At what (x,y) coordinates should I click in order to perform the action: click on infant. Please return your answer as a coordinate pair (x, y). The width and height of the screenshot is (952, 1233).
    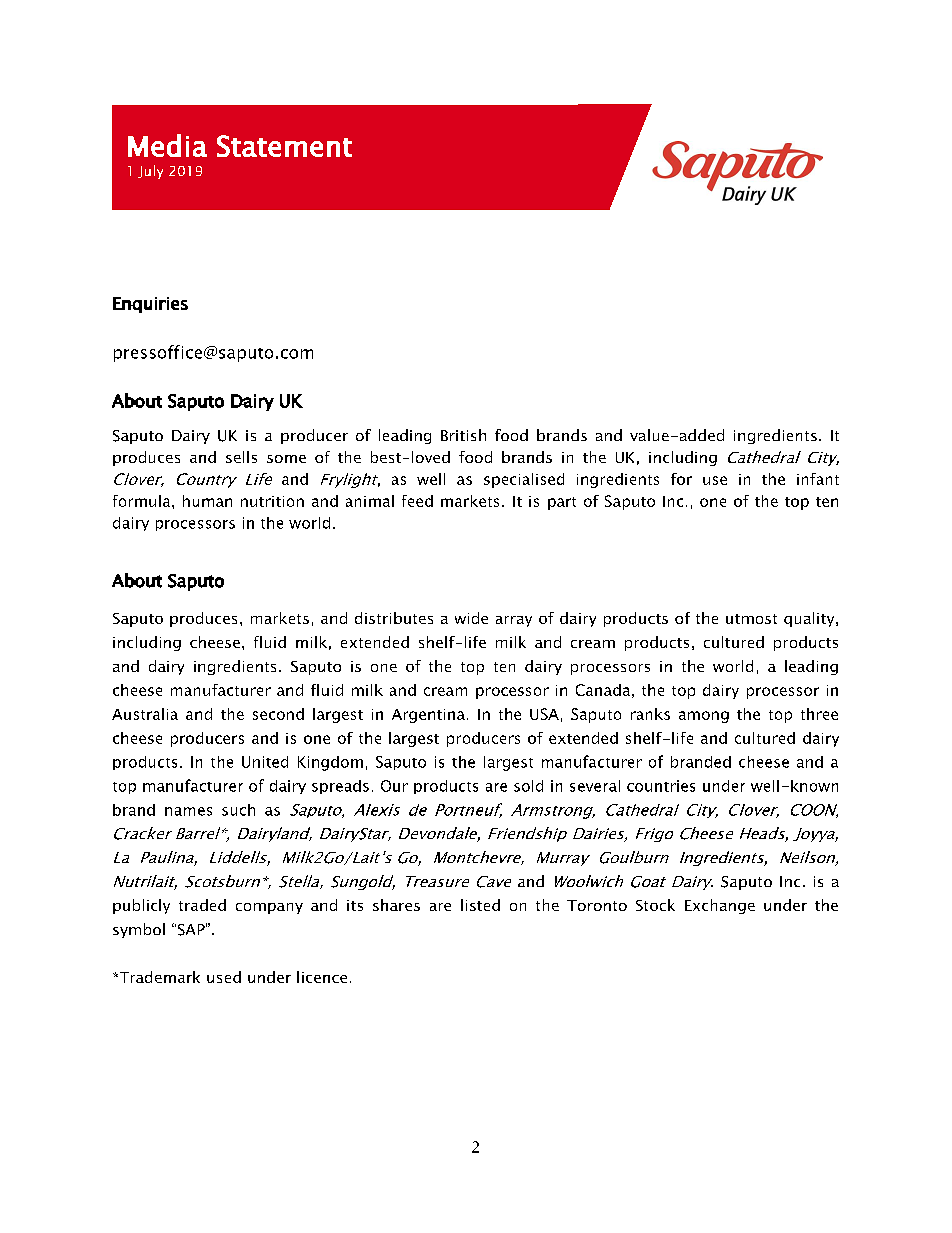
    Looking at the image, I should click on (818, 479).
